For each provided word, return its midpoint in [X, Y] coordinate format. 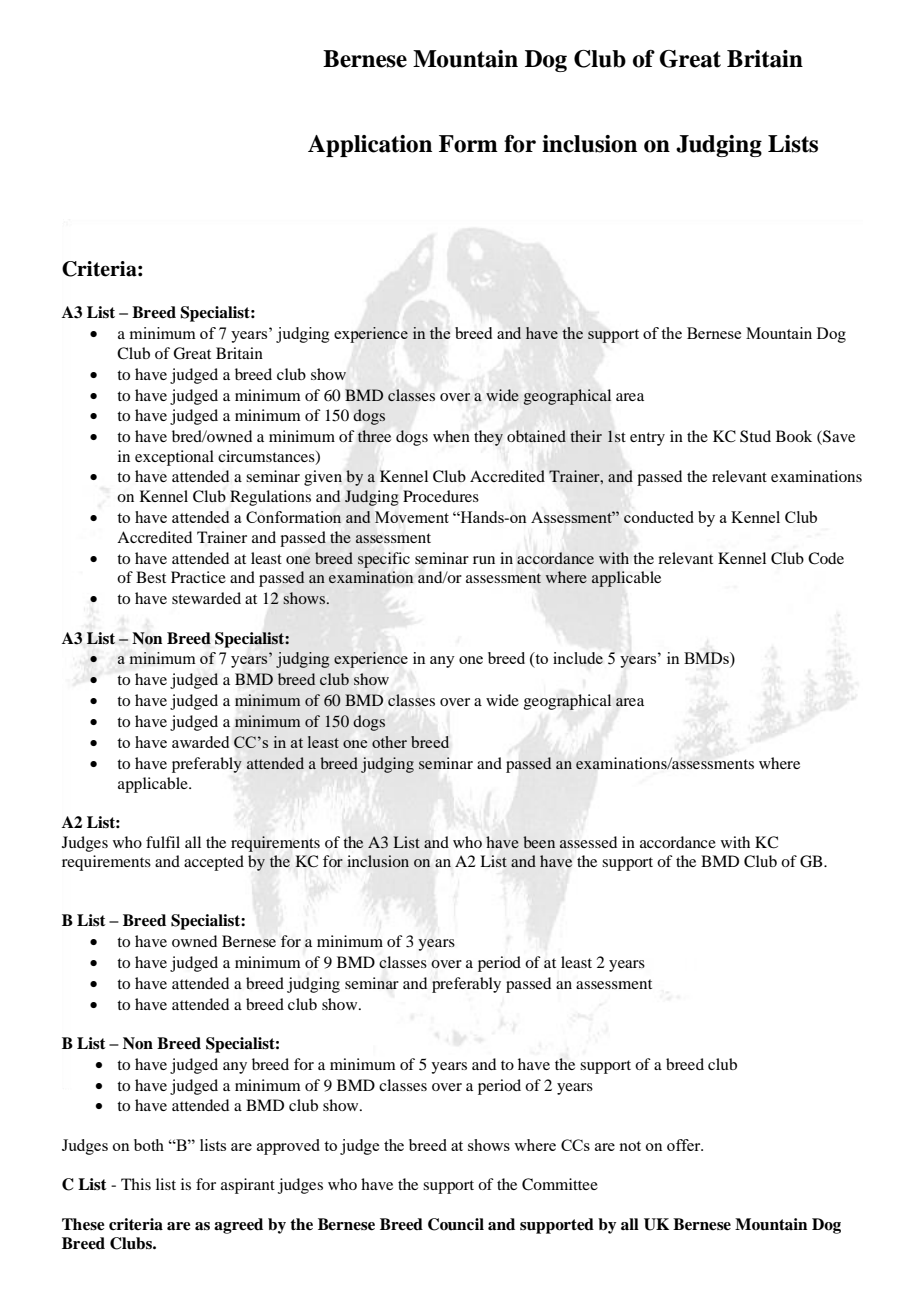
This [136, 1184]
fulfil [163, 842]
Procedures [441, 496]
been [539, 842]
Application [370, 146]
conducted [659, 517]
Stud [755, 436]
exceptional [174, 458]
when [451, 436]
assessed [588, 842]
